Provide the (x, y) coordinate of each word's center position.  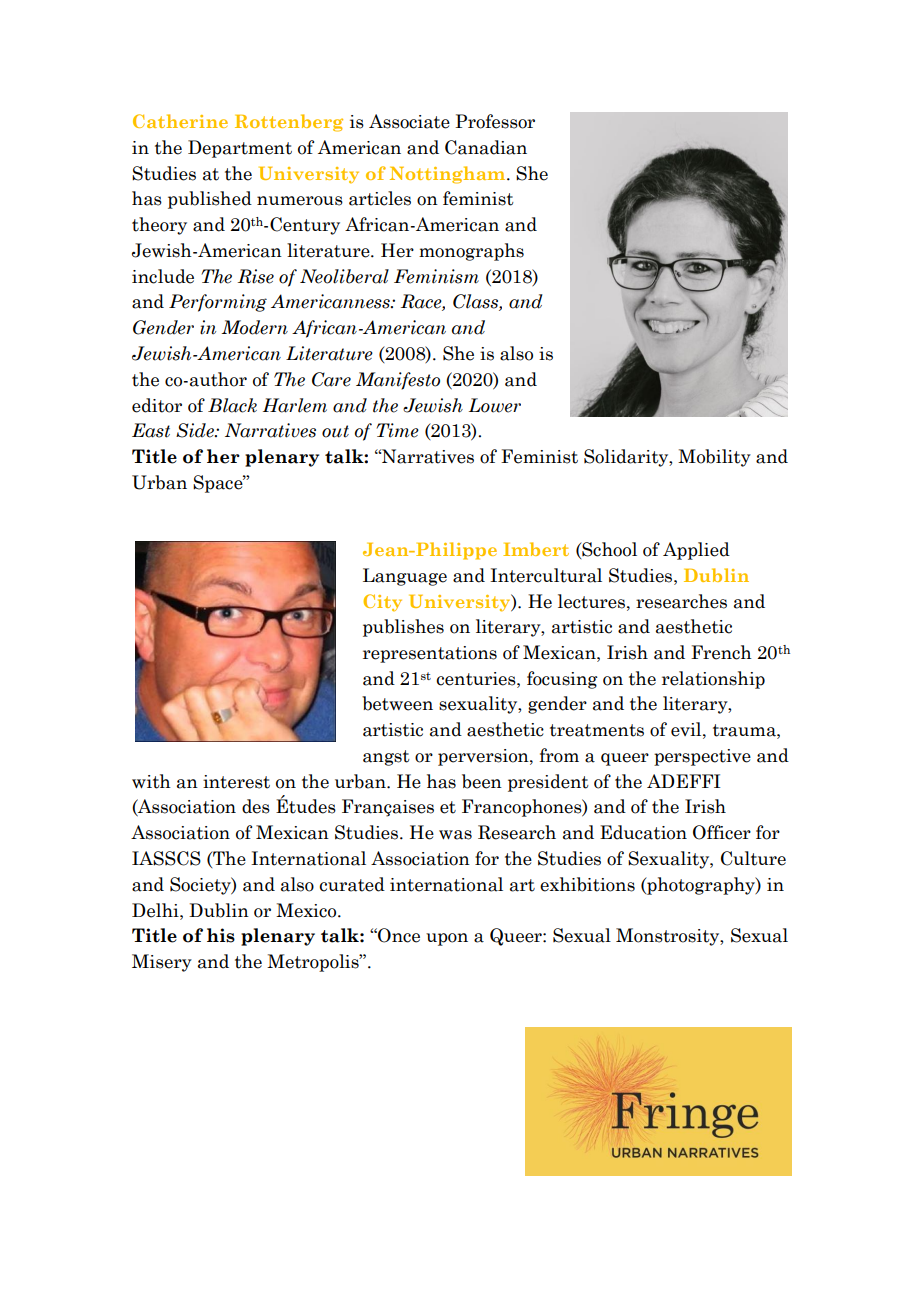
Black (232, 405)
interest (236, 782)
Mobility (714, 458)
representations (430, 654)
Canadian (486, 147)
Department (240, 149)
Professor (495, 121)
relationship (713, 680)
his (221, 935)
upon (447, 939)
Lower (495, 405)
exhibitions (587, 884)
